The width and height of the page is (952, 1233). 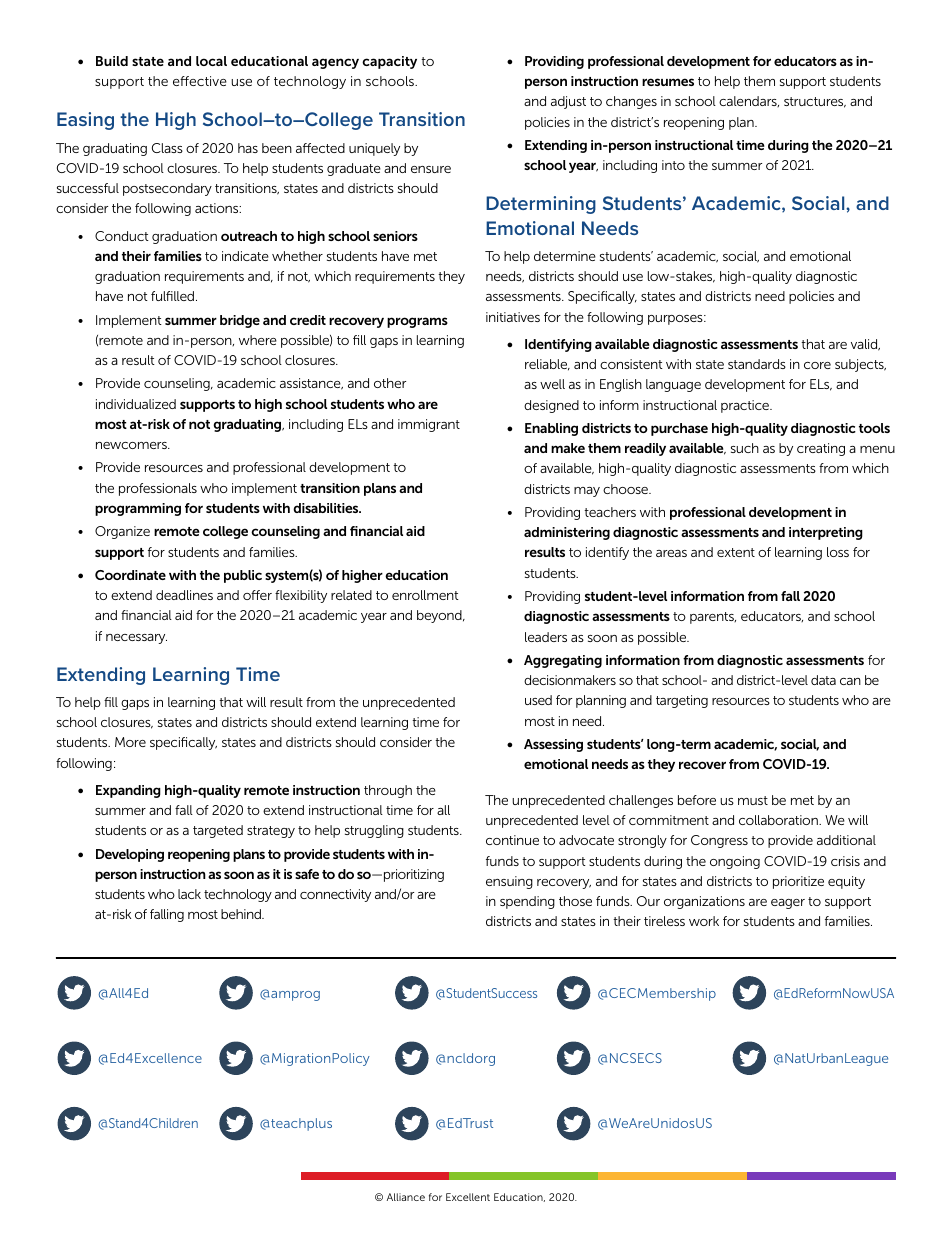 What do you see at coordinates (406, 1197) in the page?
I see `Alliance` at bounding box center [406, 1197].
